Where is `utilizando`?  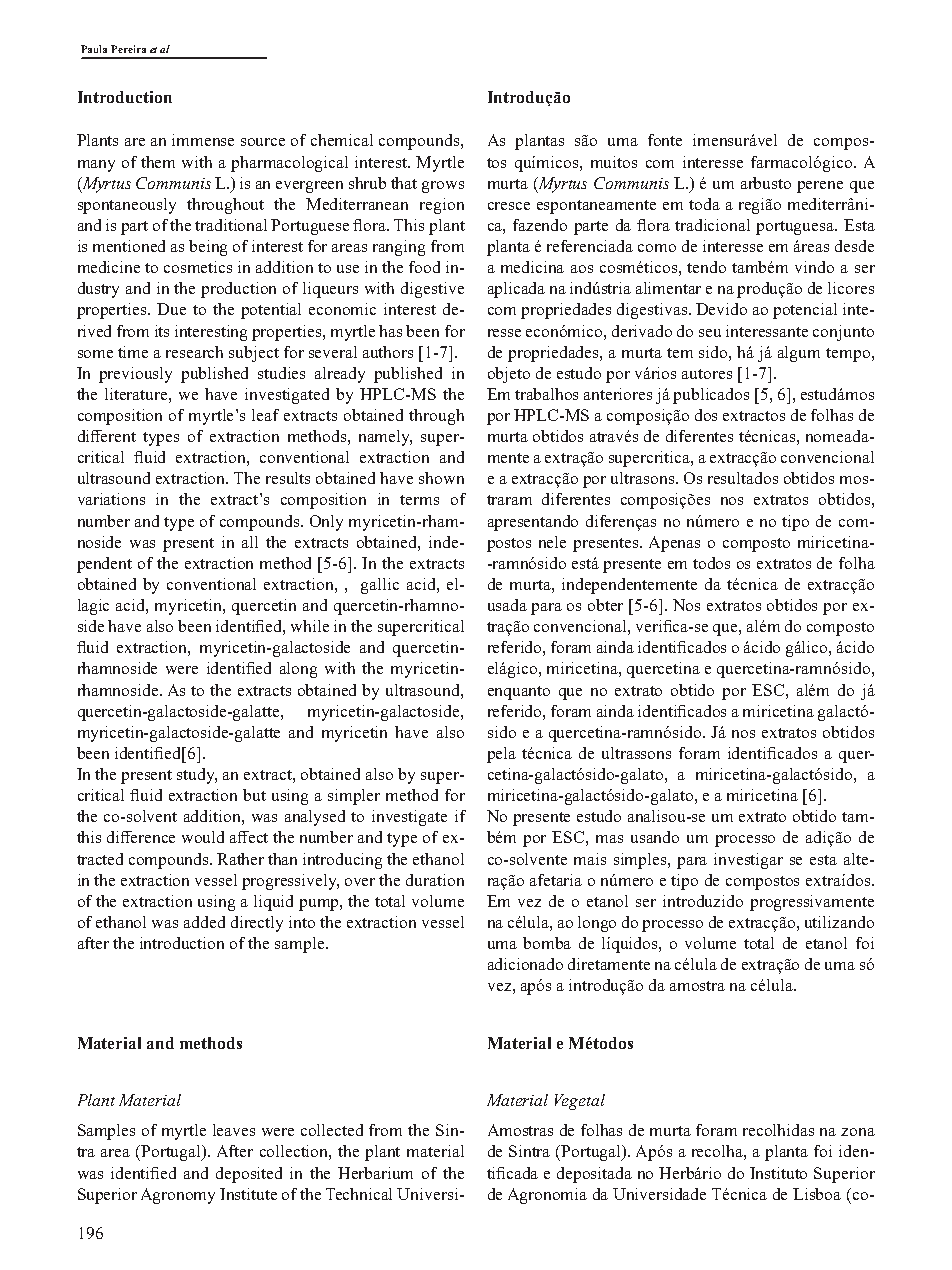
utilizando is located at coordinates (839, 922).
